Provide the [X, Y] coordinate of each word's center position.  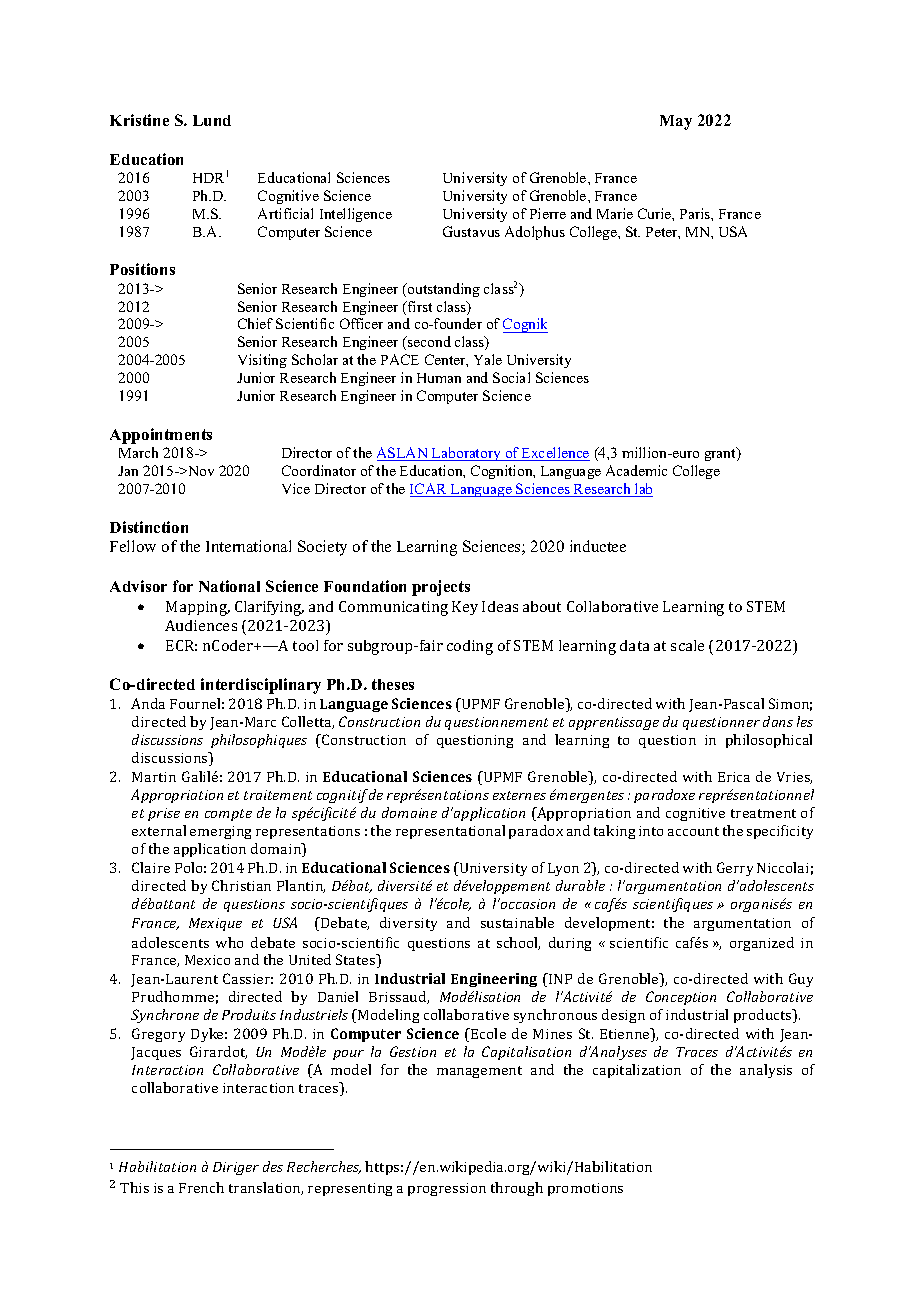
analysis [766, 1071]
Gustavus [471, 231]
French [201, 1187]
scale [687, 645]
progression [447, 1189]
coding [470, 647]
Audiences [201, 625]
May [676, 122]
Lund [212, 120]
